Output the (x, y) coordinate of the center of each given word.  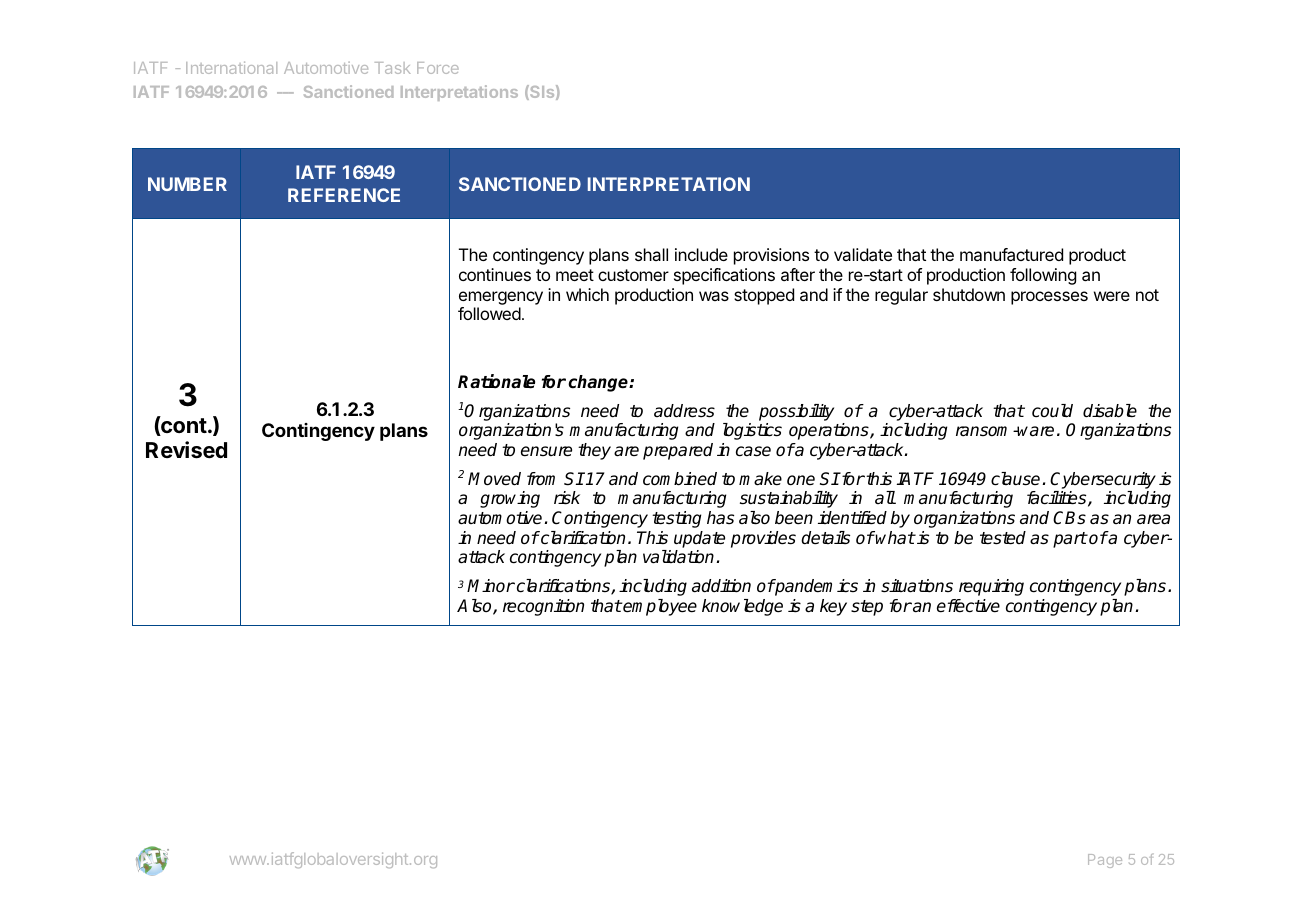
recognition (543, 607)
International (231, 67)
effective (968, 606)
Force (438, 68)
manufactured (1011, 254)
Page (1105, 861)
